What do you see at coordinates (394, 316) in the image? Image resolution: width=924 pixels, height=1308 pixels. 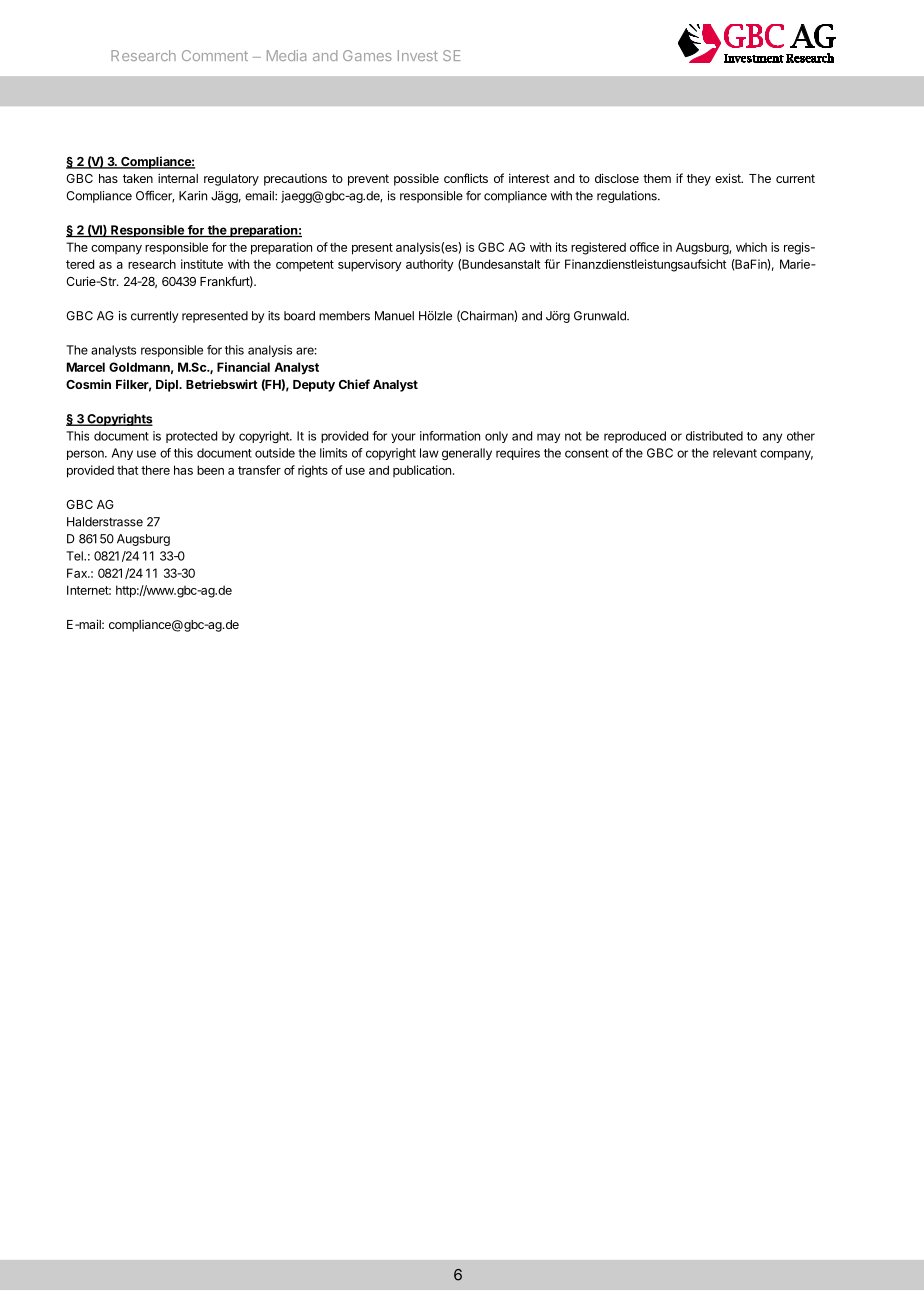 I see `Manuel` at bounding box center [394, 316].
